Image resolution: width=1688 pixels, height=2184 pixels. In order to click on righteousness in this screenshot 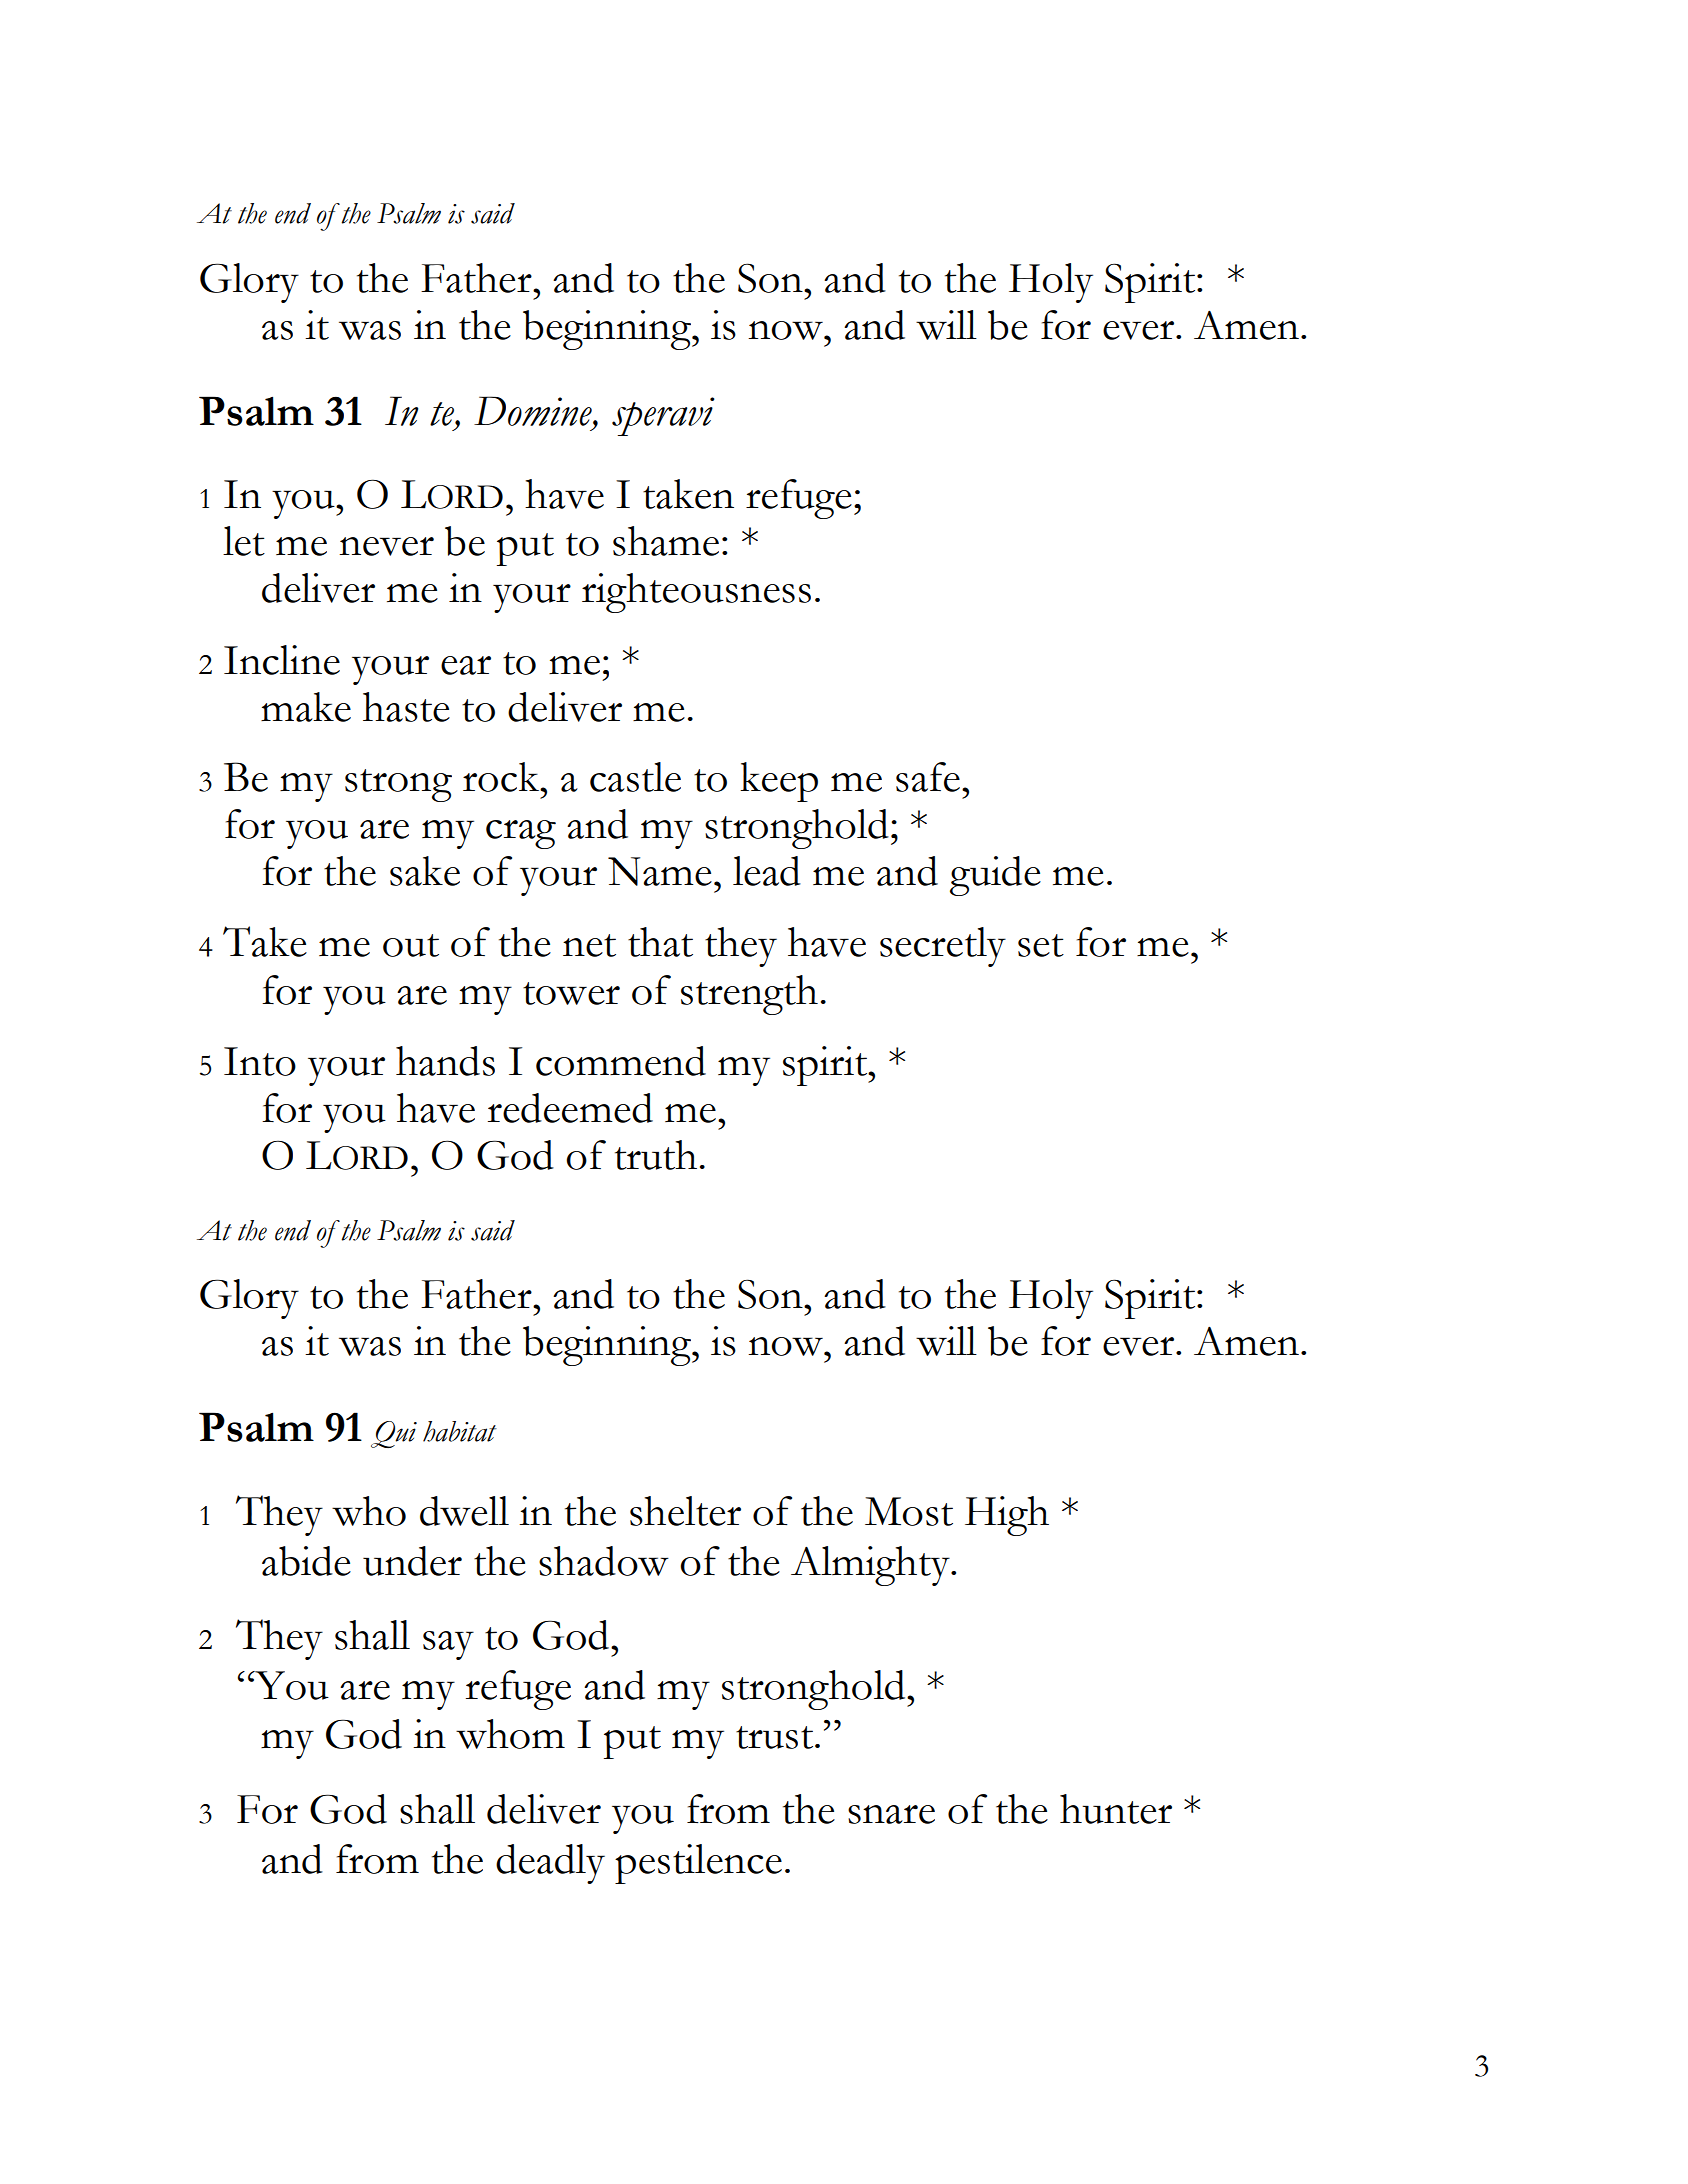, I will do `click(696, 593)`.
